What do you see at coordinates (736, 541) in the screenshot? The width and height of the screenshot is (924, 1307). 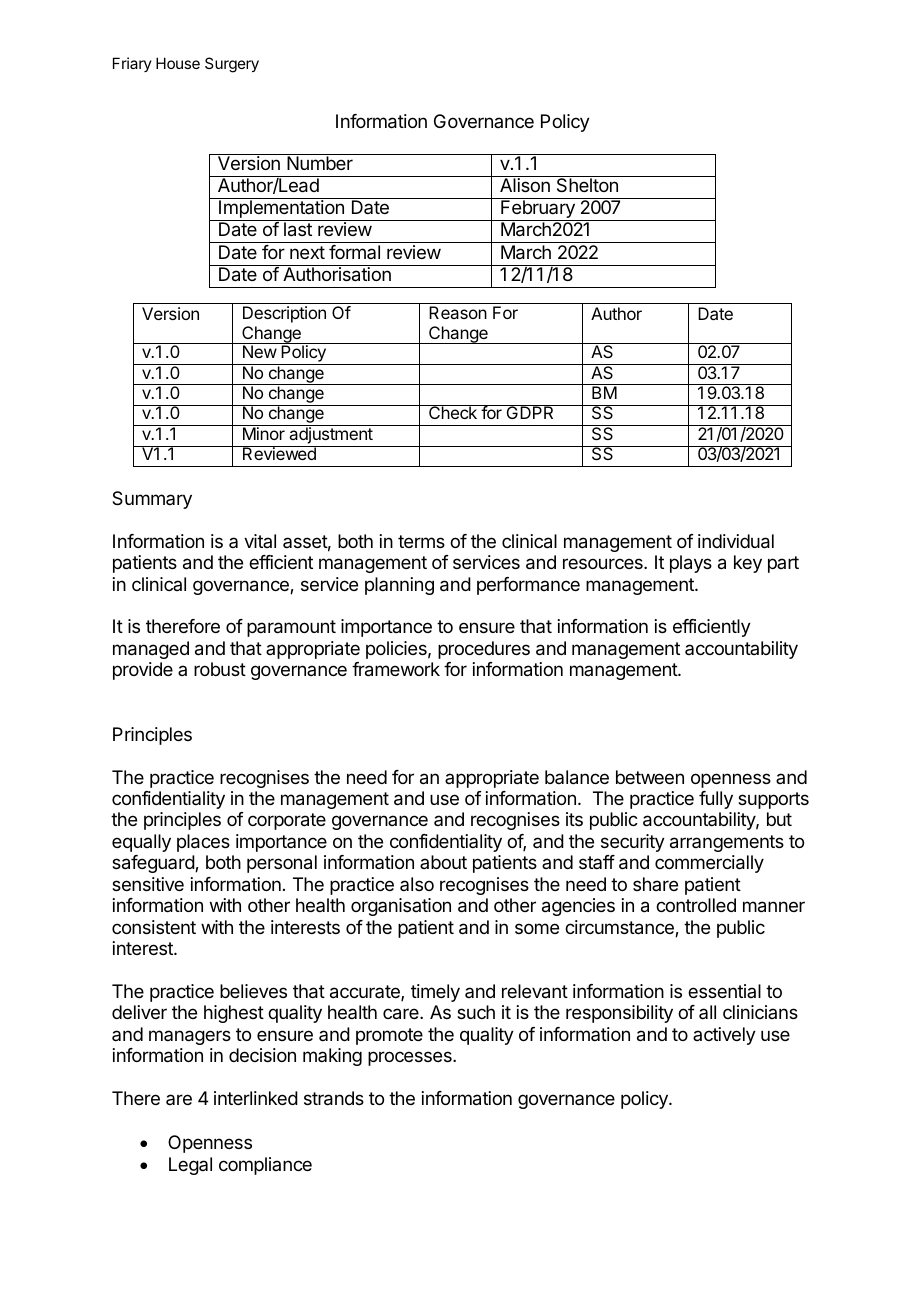 I see `individual` at bounding box center [736, 541].
